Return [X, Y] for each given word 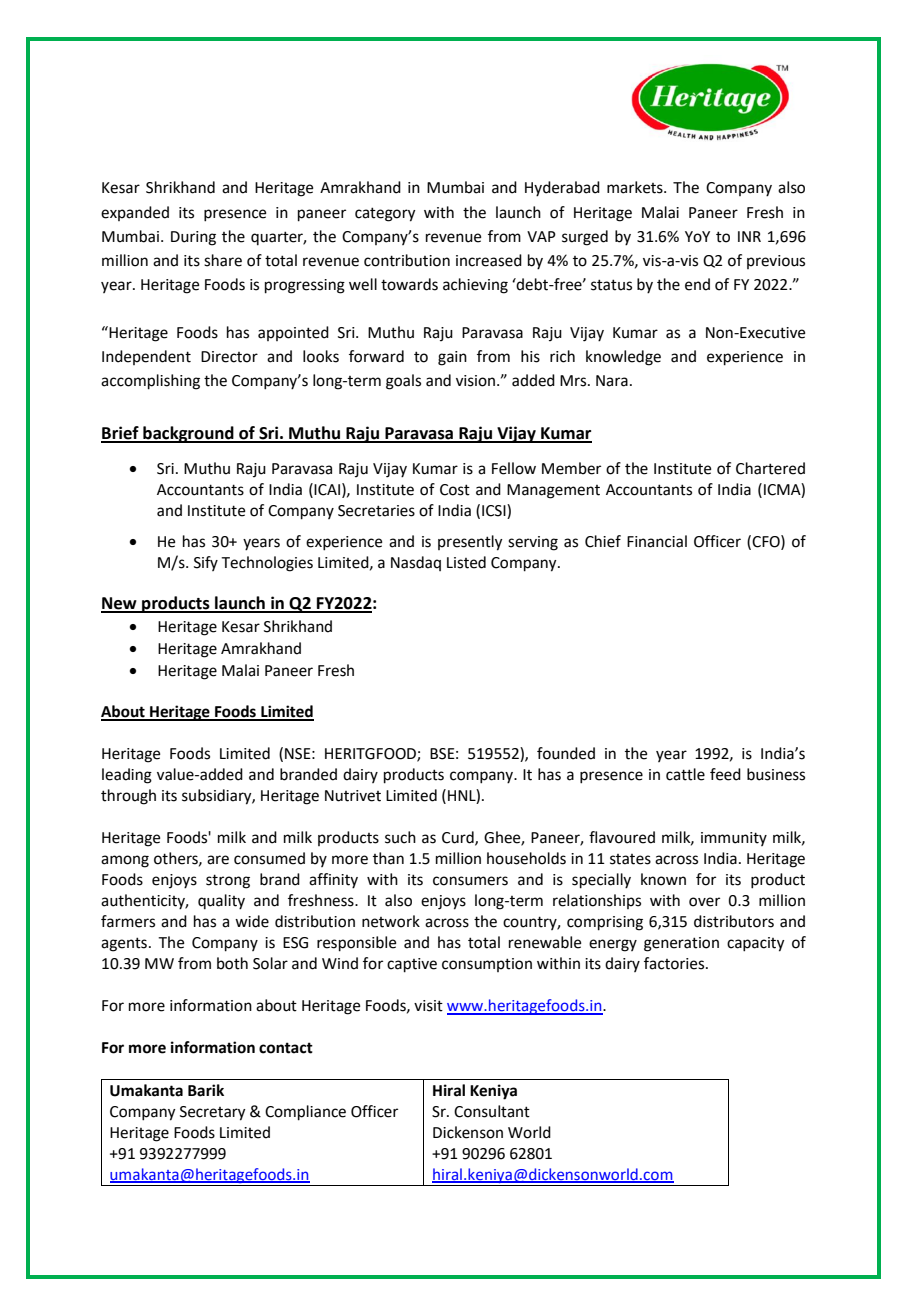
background [188, 434]
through [128, 797]
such [400, 837]
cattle [685, 774]
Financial [657, 541]
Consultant [492, 1111]
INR [749, 236]
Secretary [213, 1113]
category [385, 214]
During [193, 238]
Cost [455, 490]
